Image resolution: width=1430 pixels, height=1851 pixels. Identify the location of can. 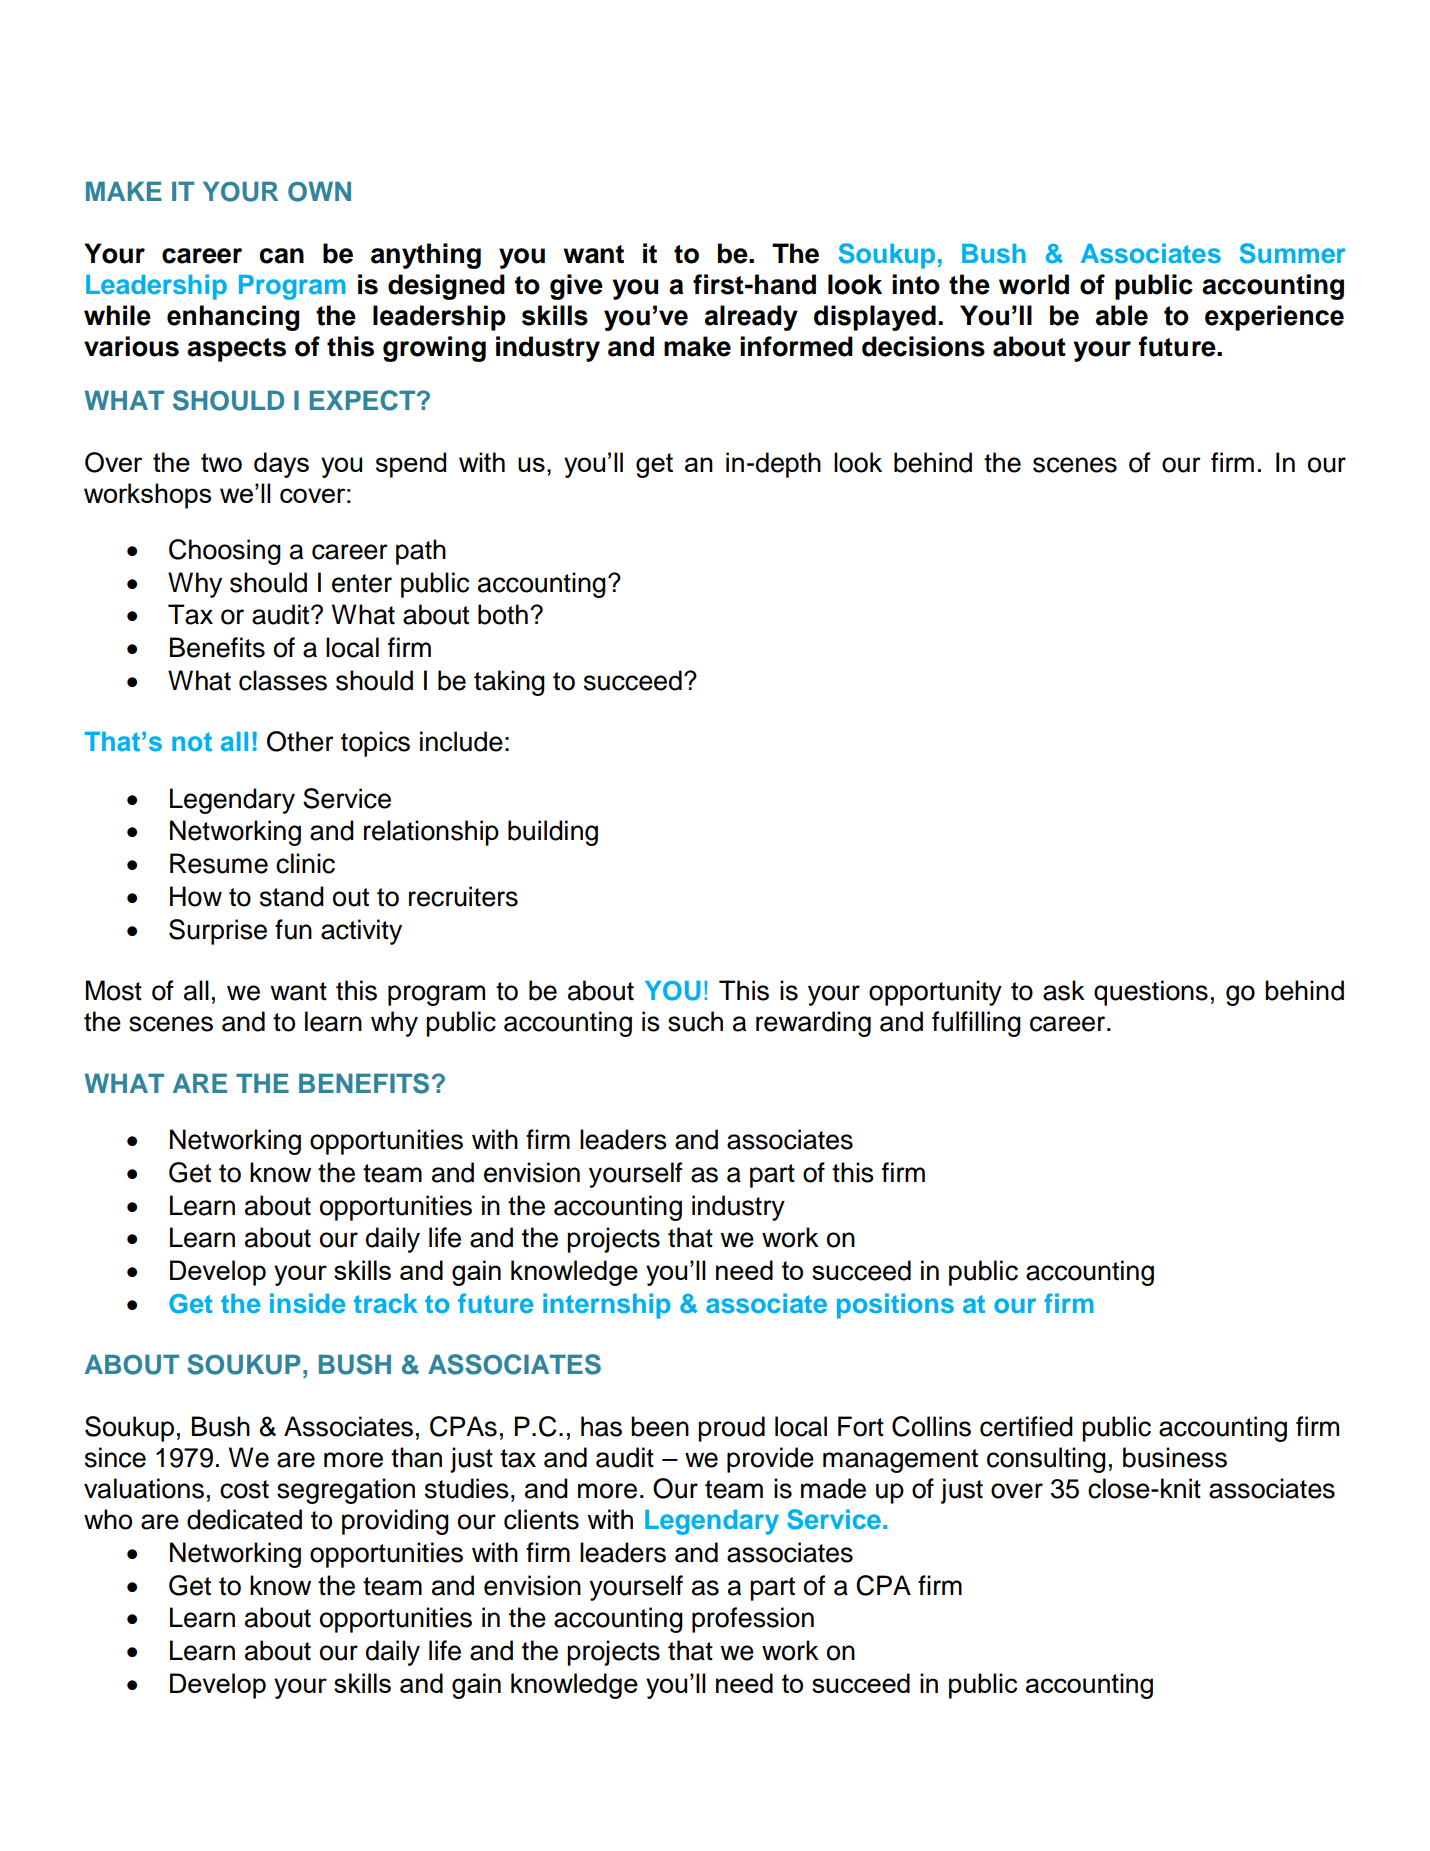
(281, 256).
